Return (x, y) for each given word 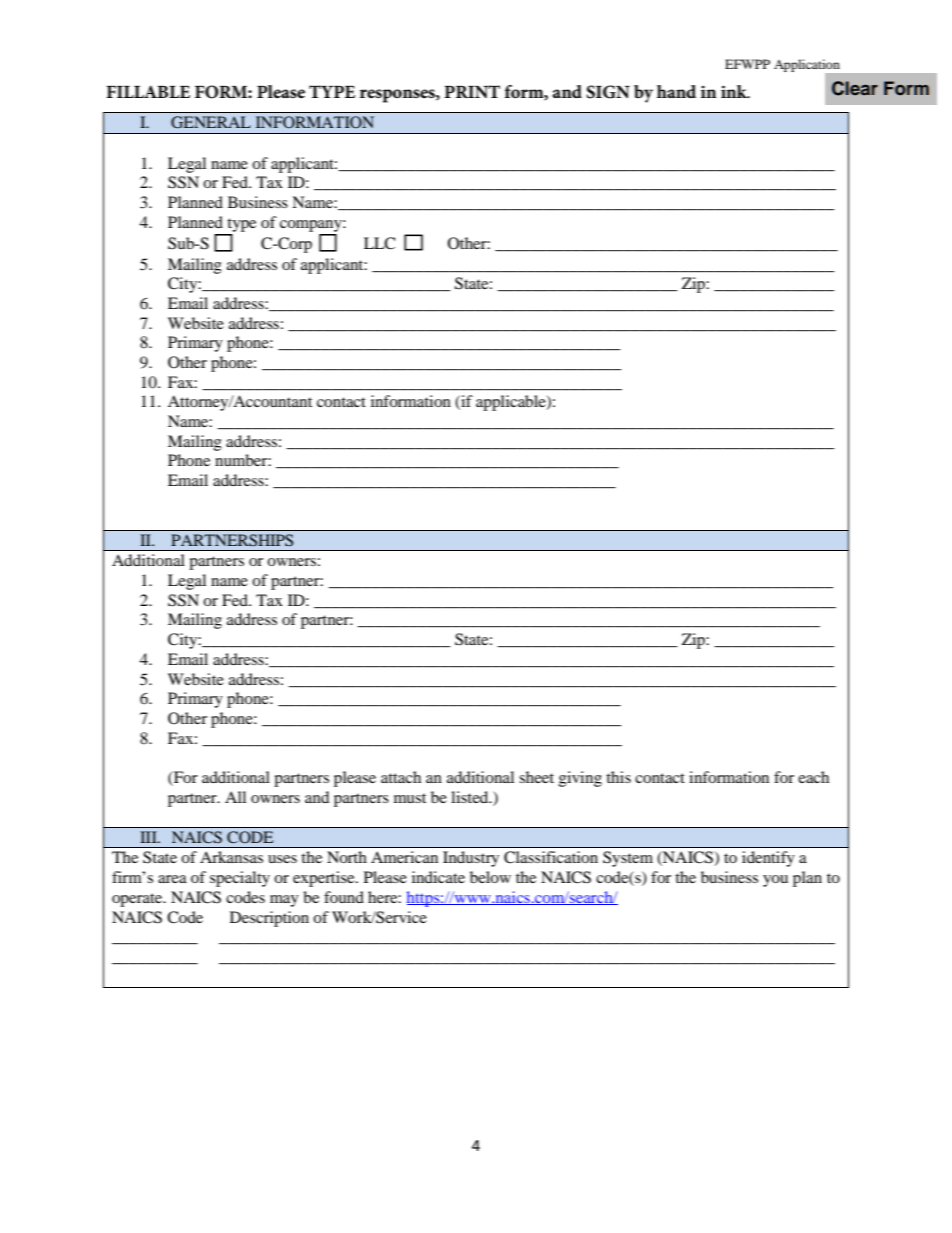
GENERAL (211, 122)
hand (676, 91)
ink (735, 91)
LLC (379, 243)
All (235, 797)
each (813, 777)
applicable (512, 403)
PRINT (472, 91)
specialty (240, 879)
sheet (536, 777)
